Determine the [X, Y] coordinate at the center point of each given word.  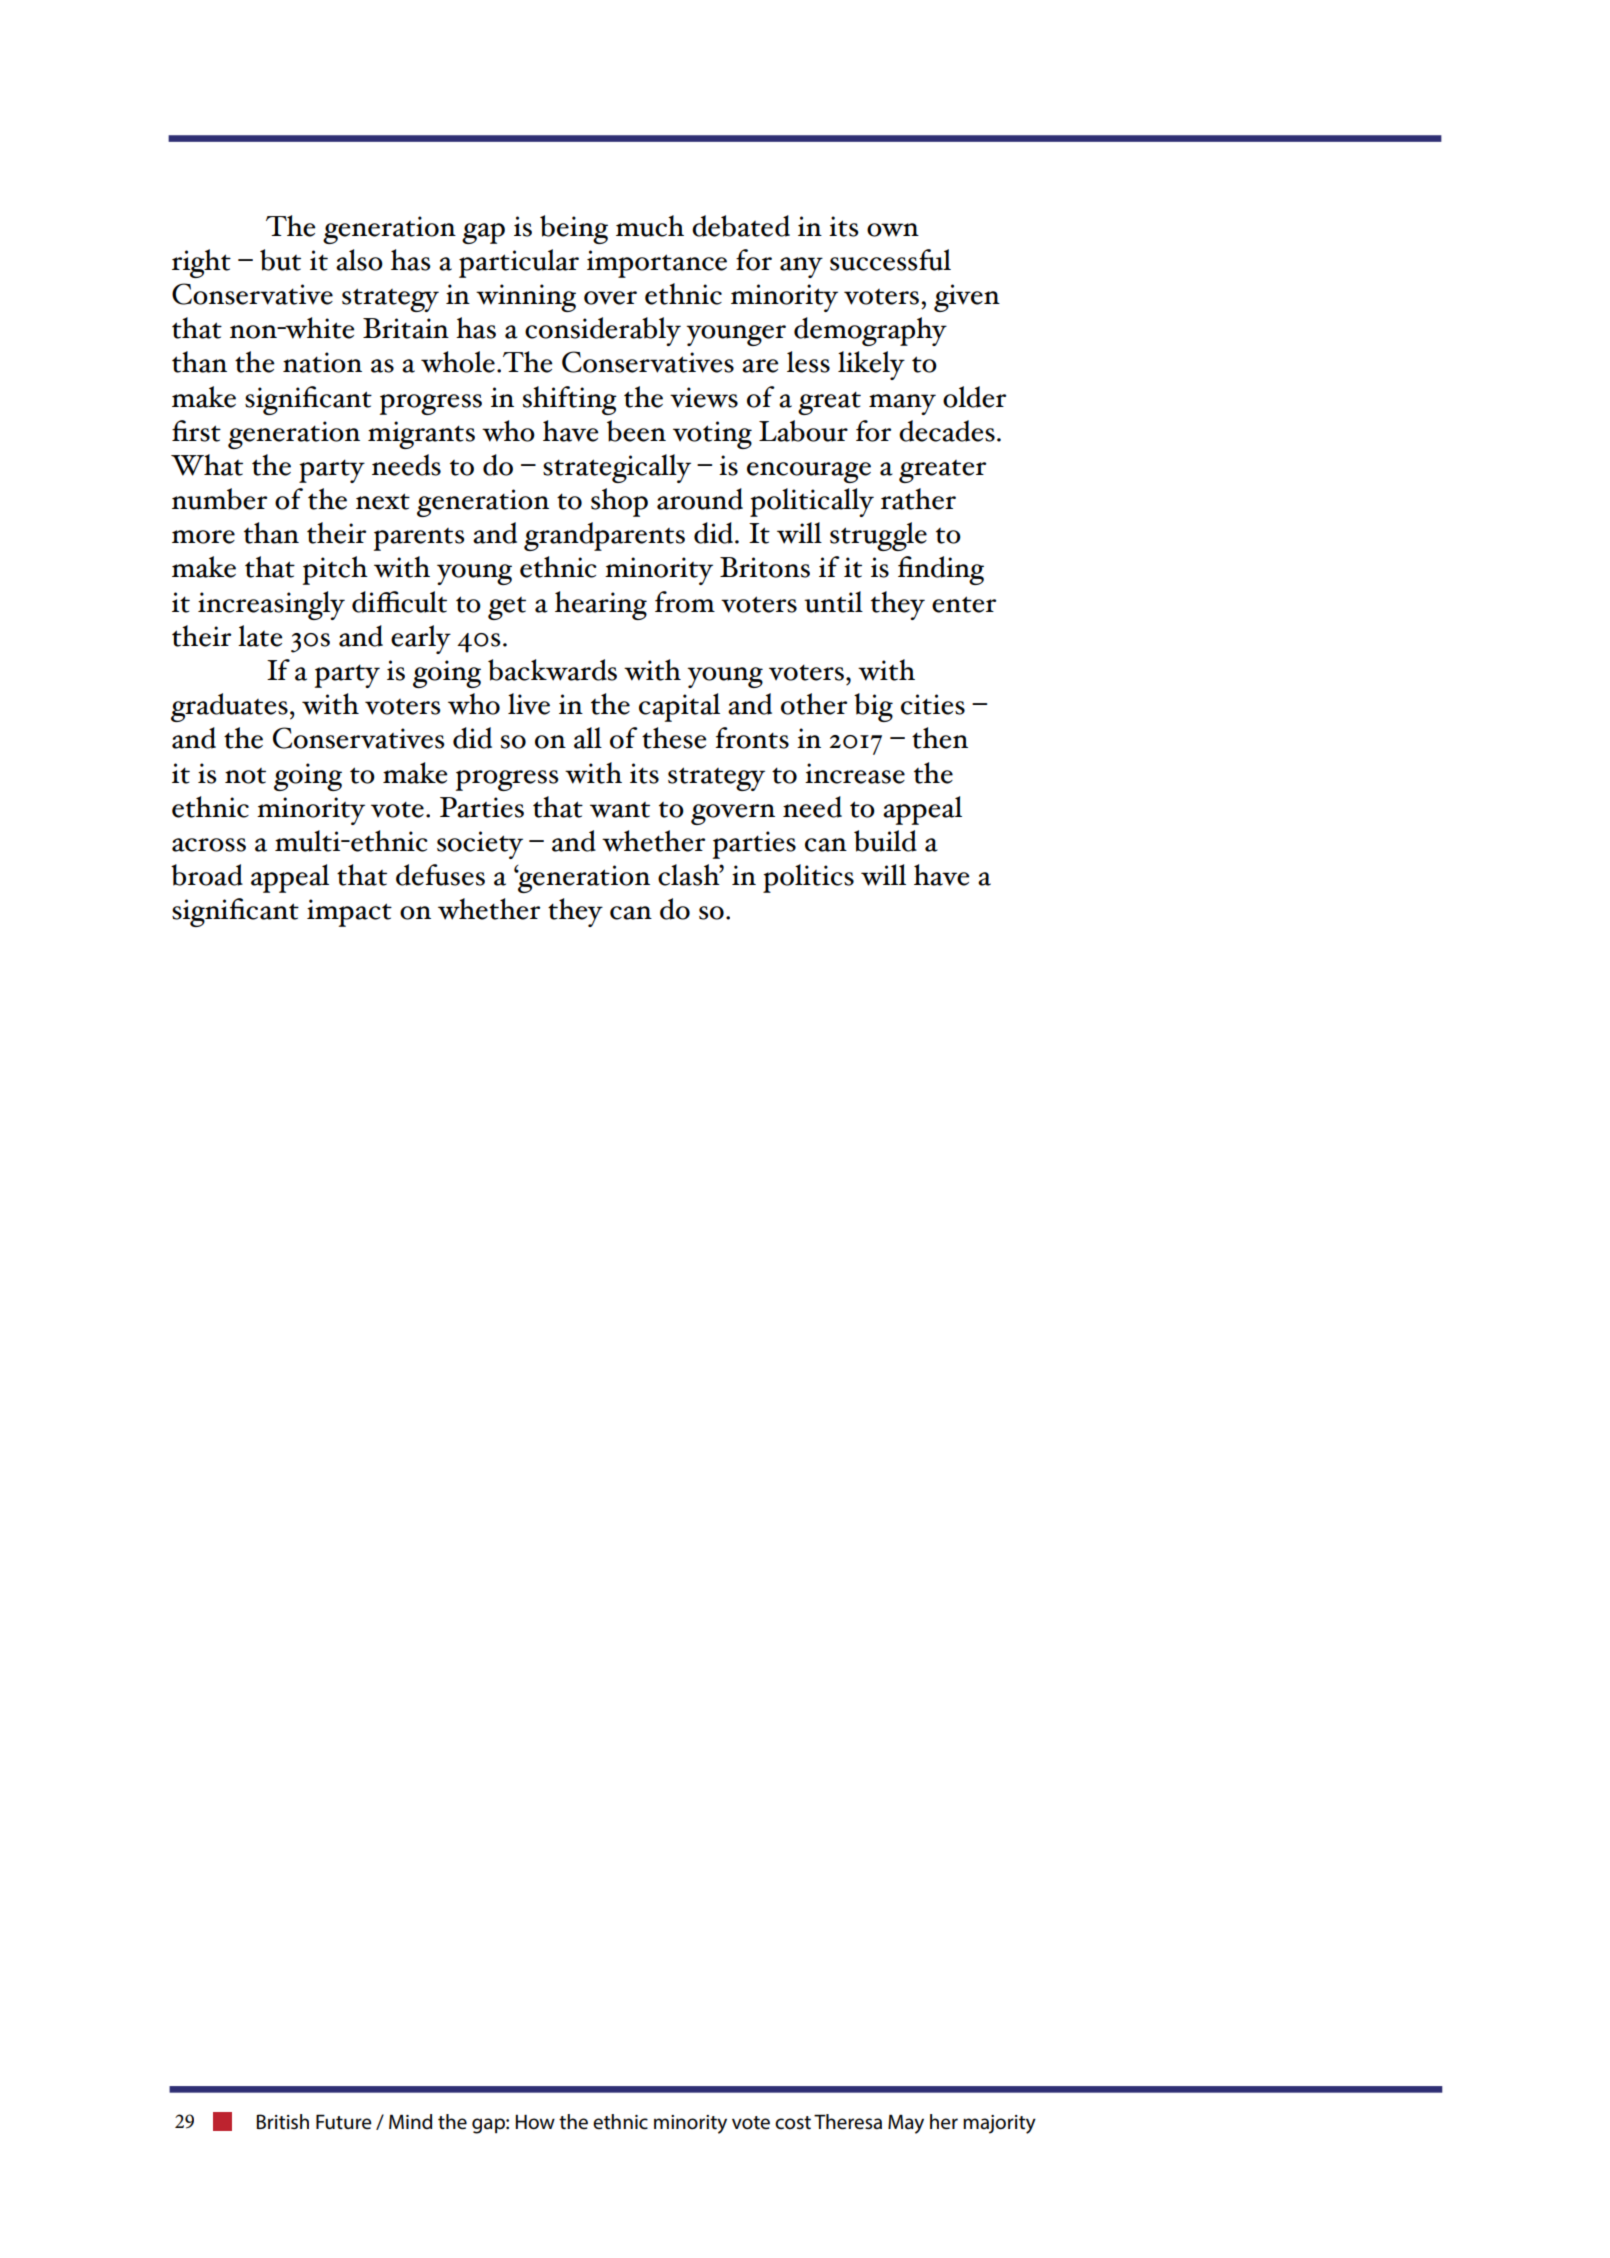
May [906, 2124]
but [280, 260]
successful [890, 260]
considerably [603, 331]
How [535, 2122]
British [283, 2122]
